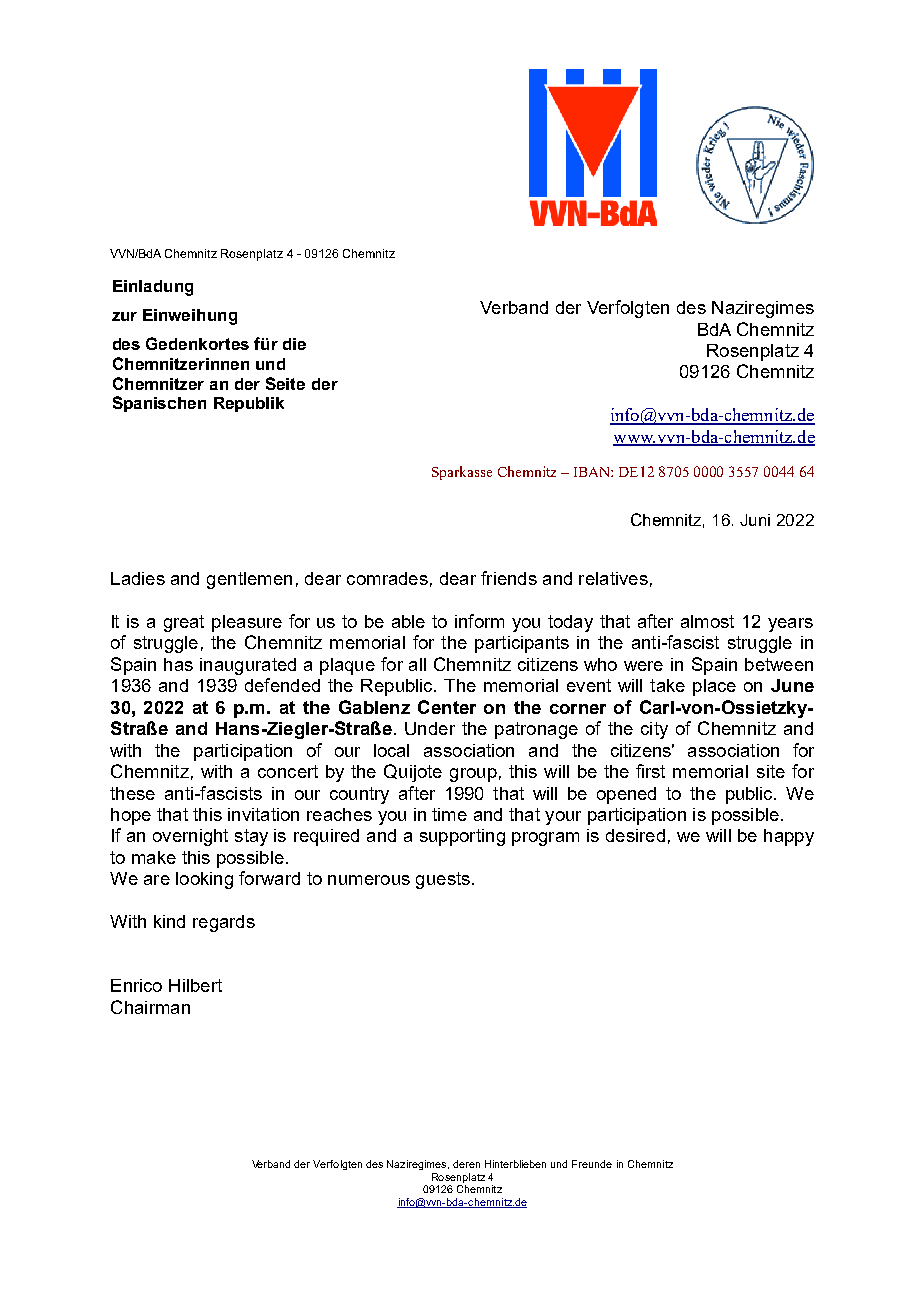  Describe the element at coordinates (755, 520) in the document. I see `Juni` at that location.
